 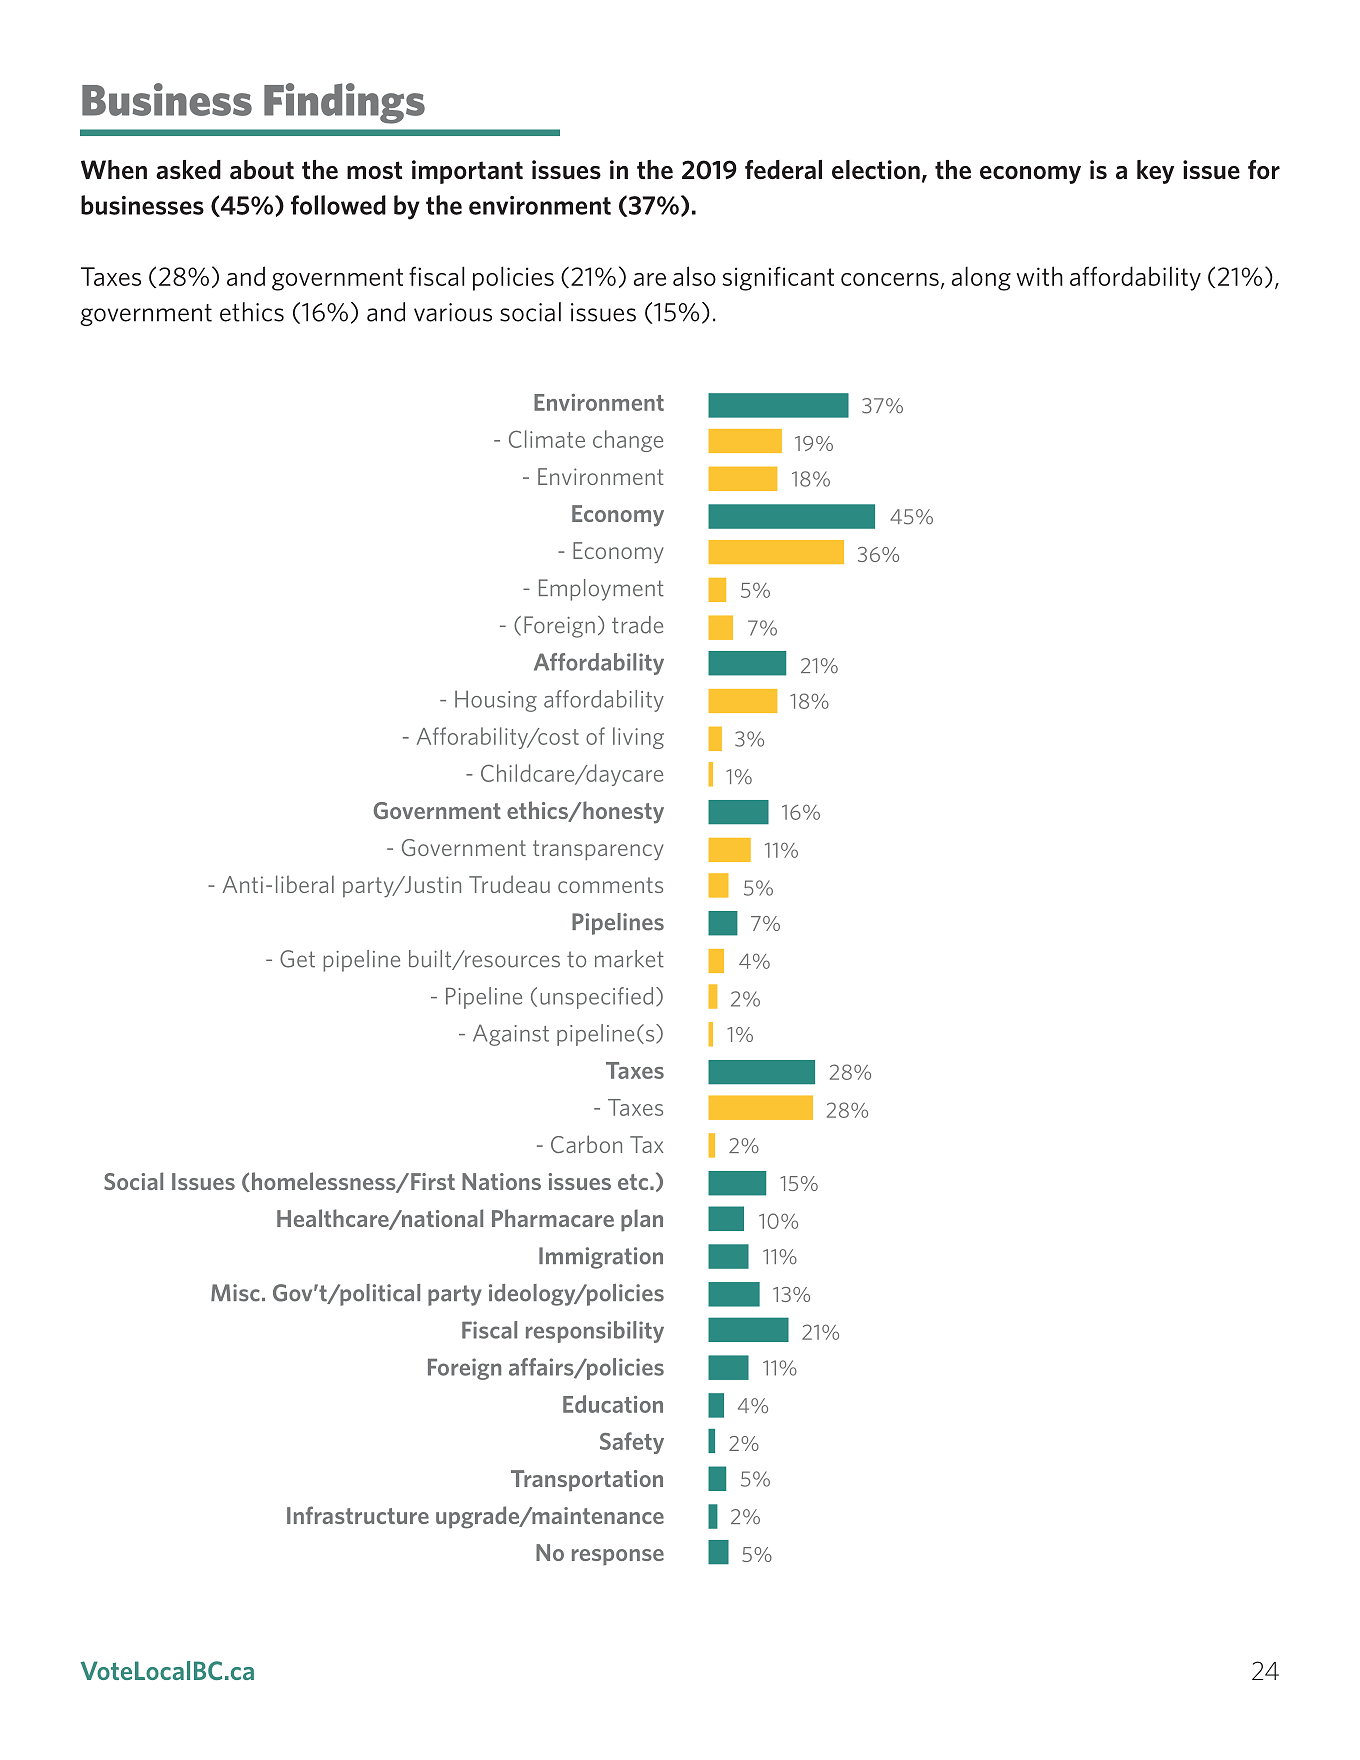 What do you see at coordinates (629, 959) in the screenshot?
I see `market` at bounding box center [629, 959].
